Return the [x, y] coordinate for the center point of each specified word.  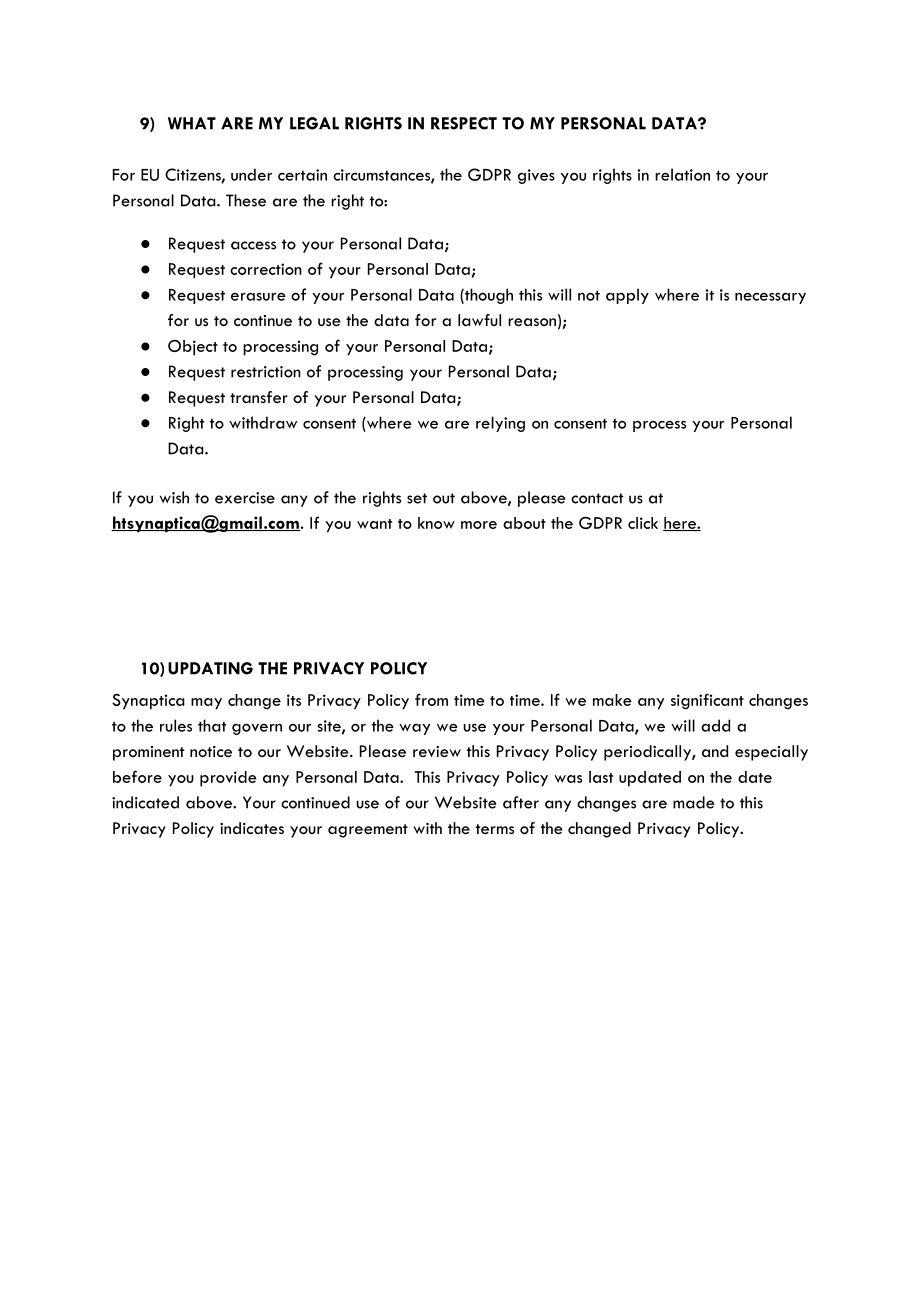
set [417, 498]
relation [682, 174]
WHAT [192, 123]
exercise [245, 498]
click [643, 523]
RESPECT [464, 123]
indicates [252, 828]
